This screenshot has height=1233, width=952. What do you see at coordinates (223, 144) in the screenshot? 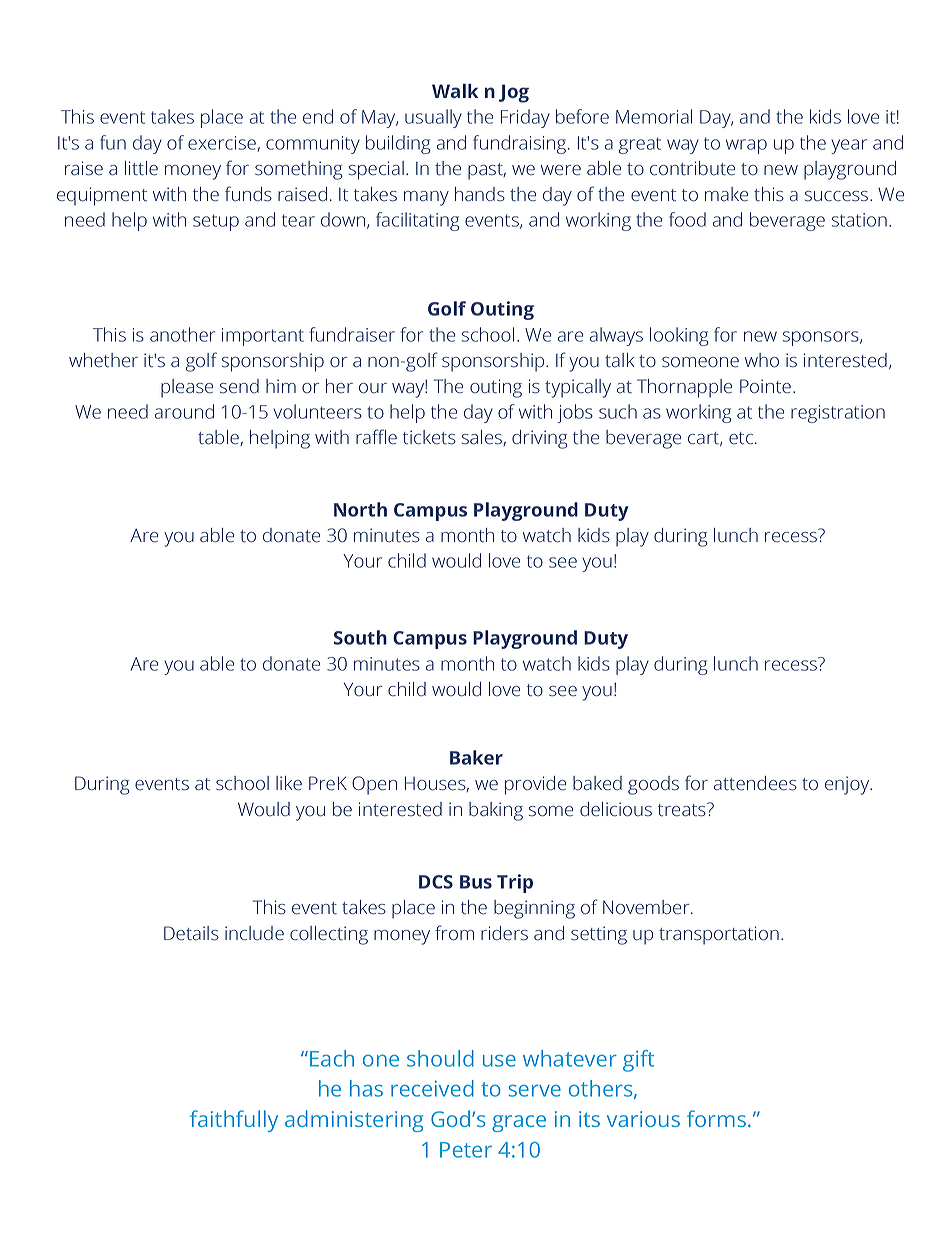
I see `exercise` at bounding box center [223, 144].
